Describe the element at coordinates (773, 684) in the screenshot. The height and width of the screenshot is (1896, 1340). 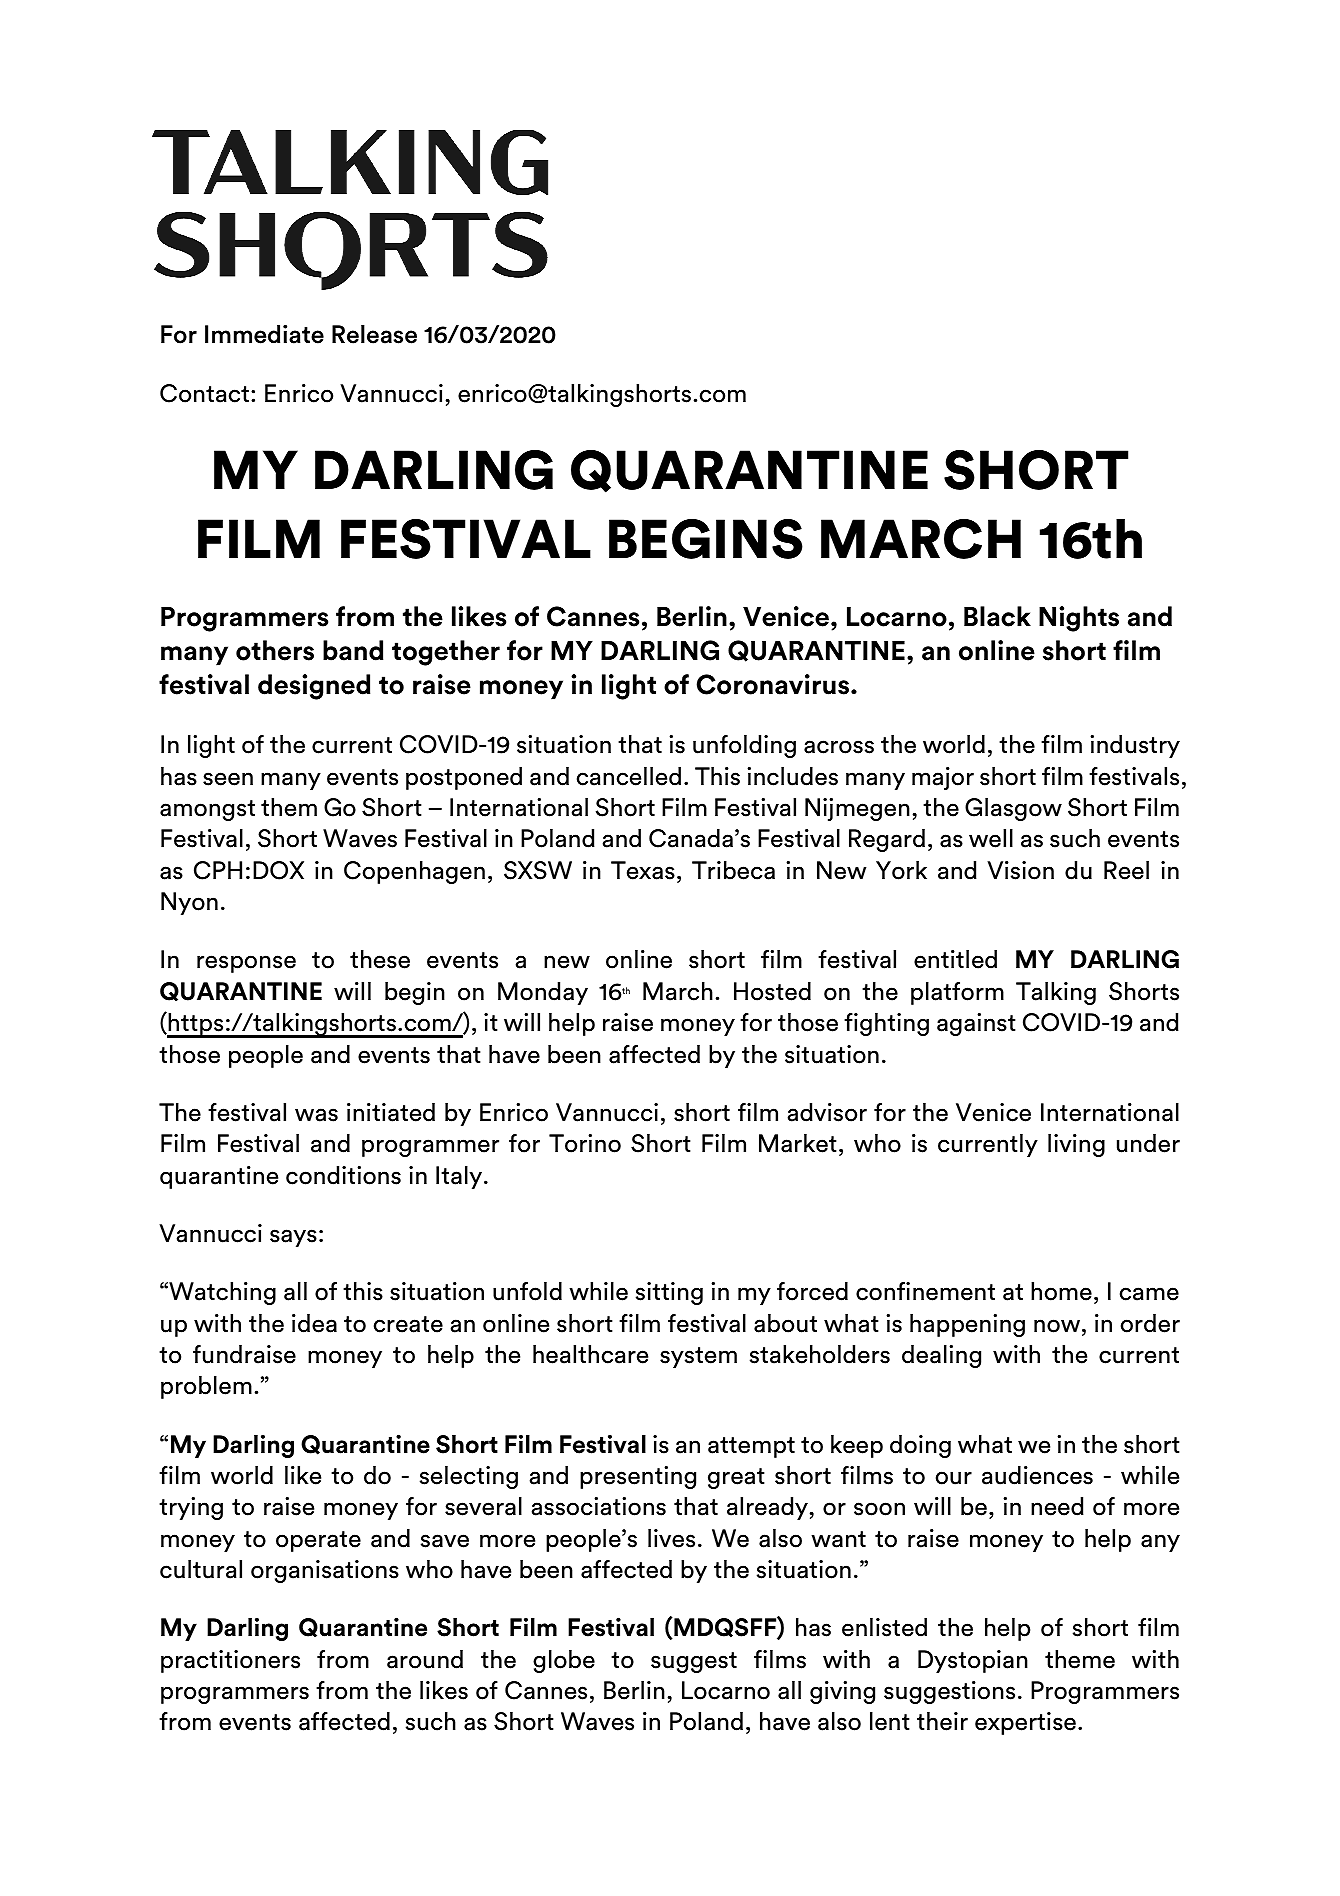
I see `Coronavirus` at that location.
